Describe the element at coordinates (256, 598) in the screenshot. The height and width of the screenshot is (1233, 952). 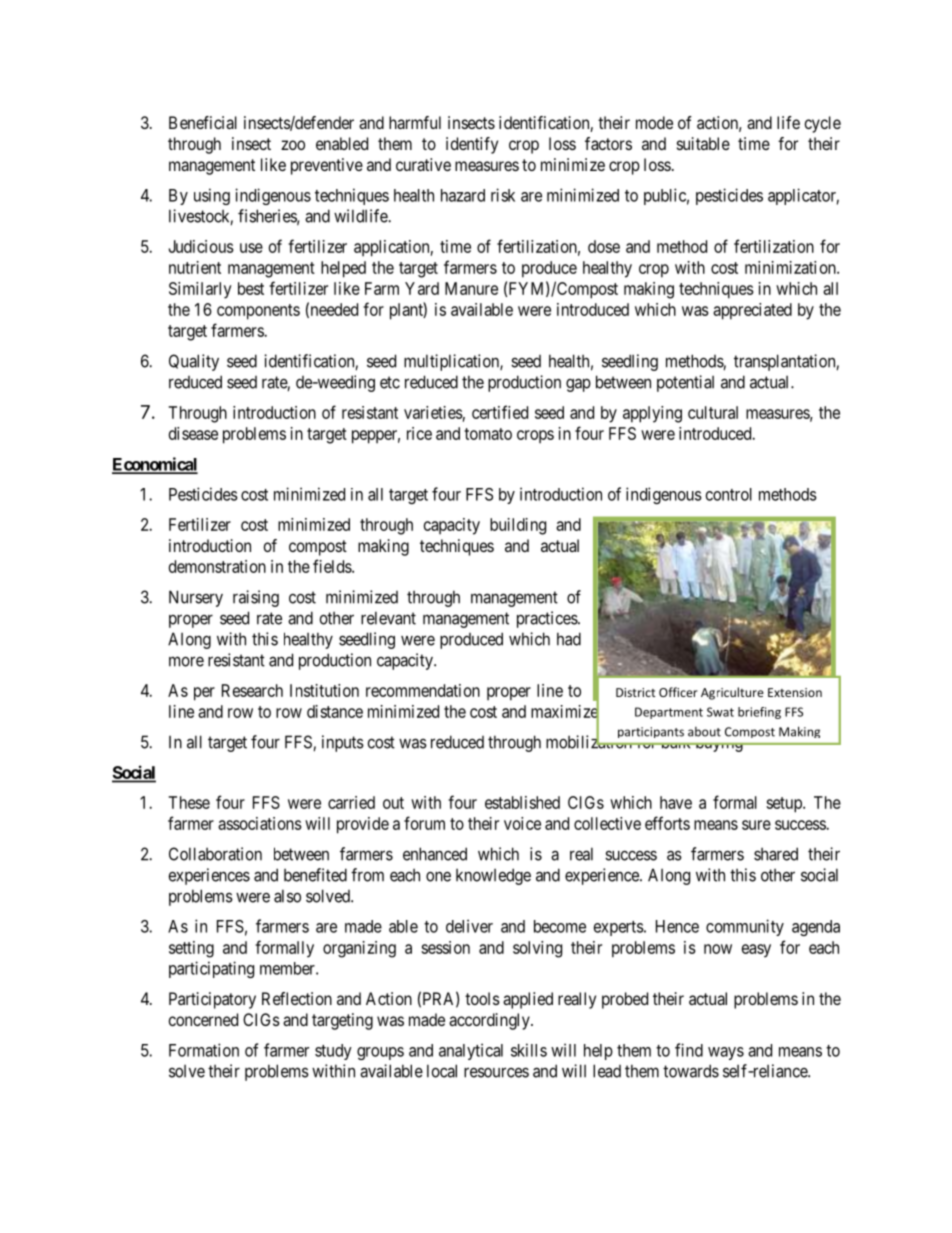
I see `raising` at that location.
